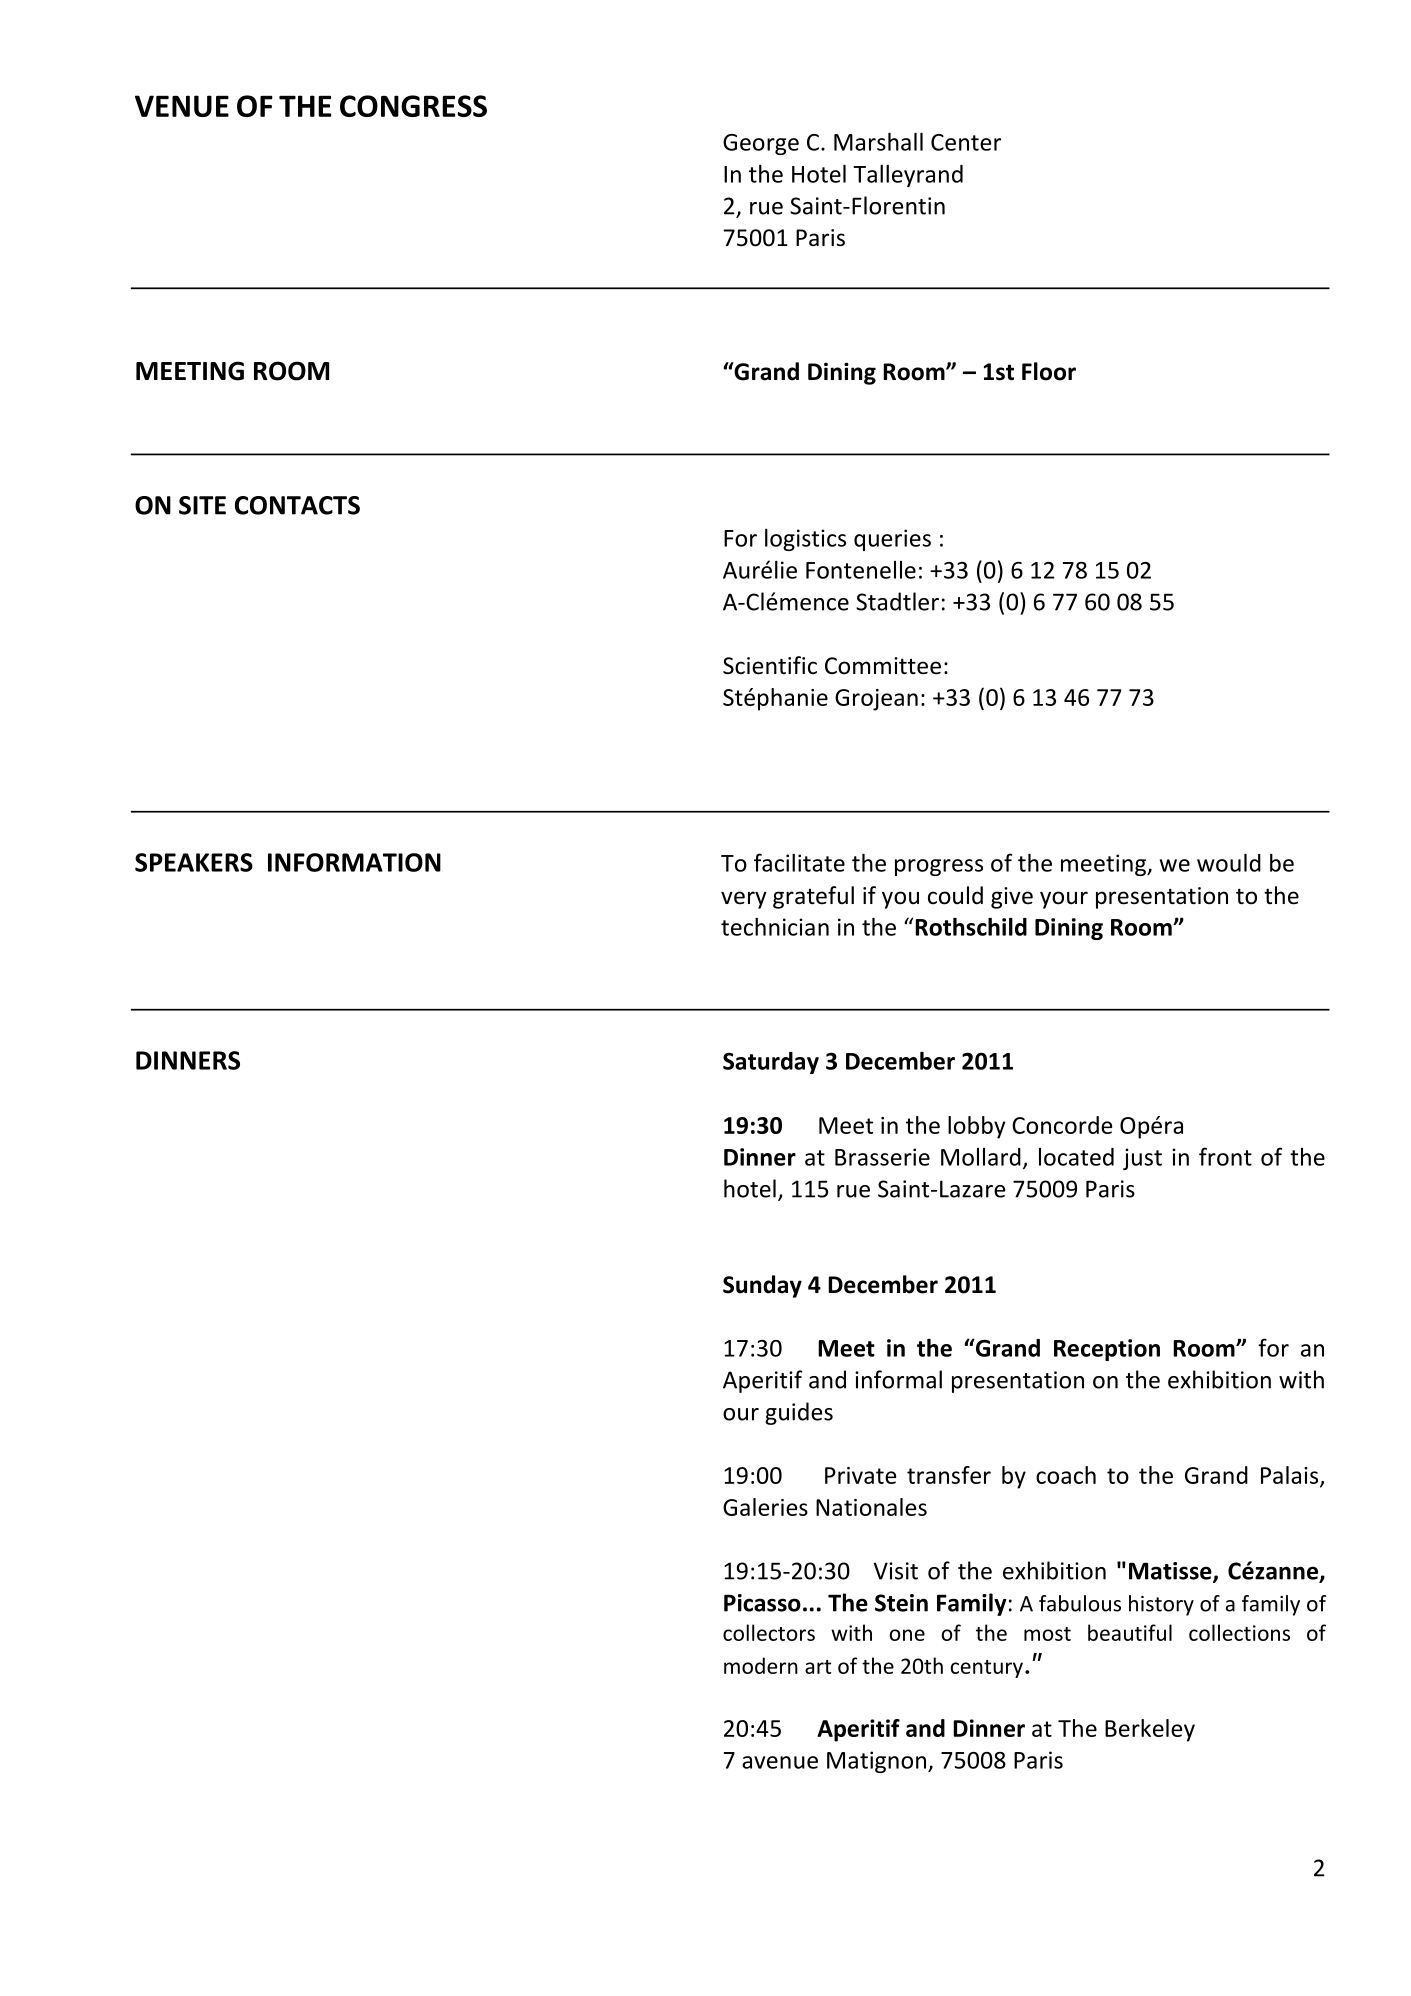 The image size is (1411, 1996). Describe the element at coordinates (966, 142) in the screenshot. I see `Center` at that location.
